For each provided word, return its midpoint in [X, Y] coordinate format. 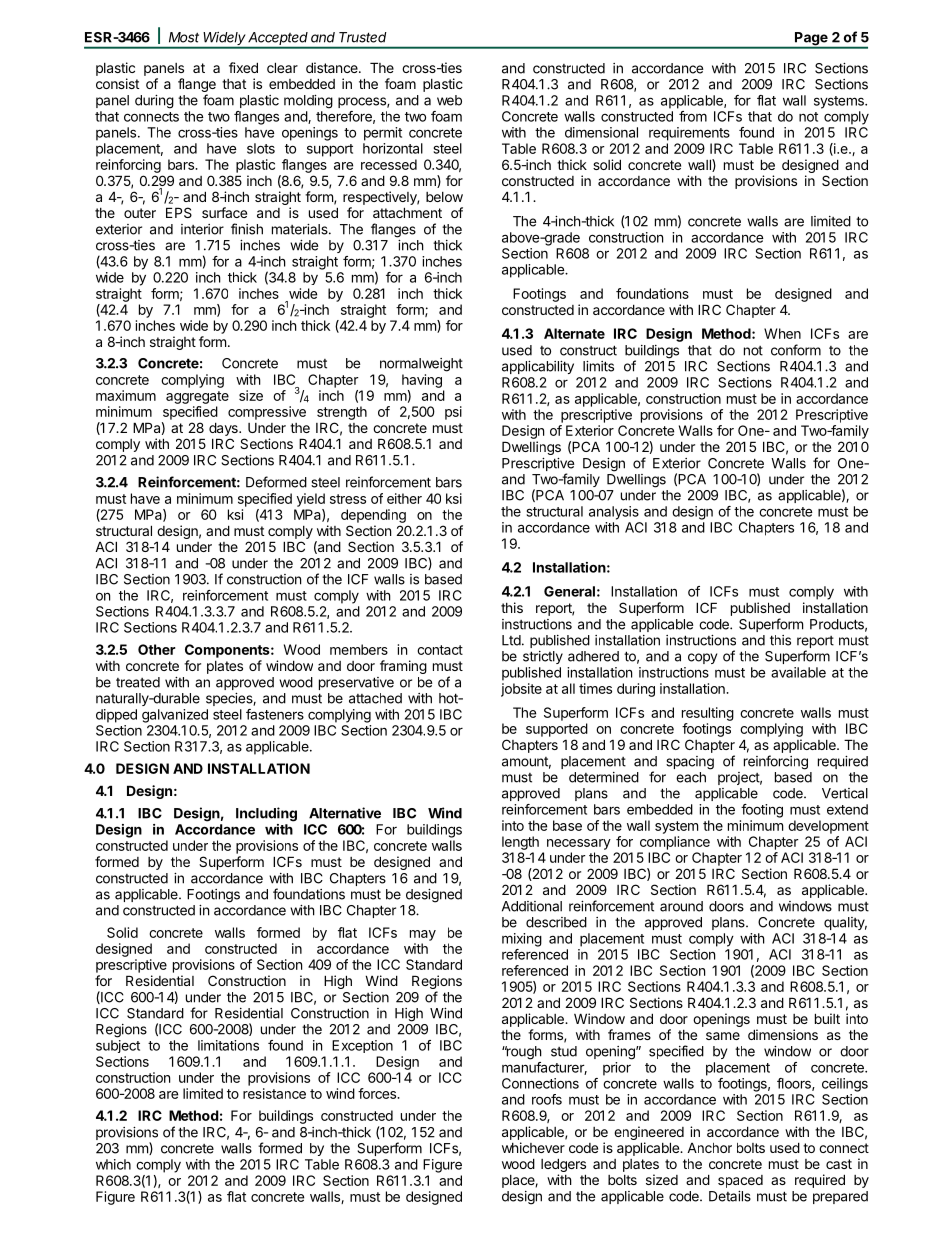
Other [157, 649]
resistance [274, 1093]
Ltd [511, 640]
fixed [243, 67]
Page [811, 40]
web [449, 100]
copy [702, 658]
